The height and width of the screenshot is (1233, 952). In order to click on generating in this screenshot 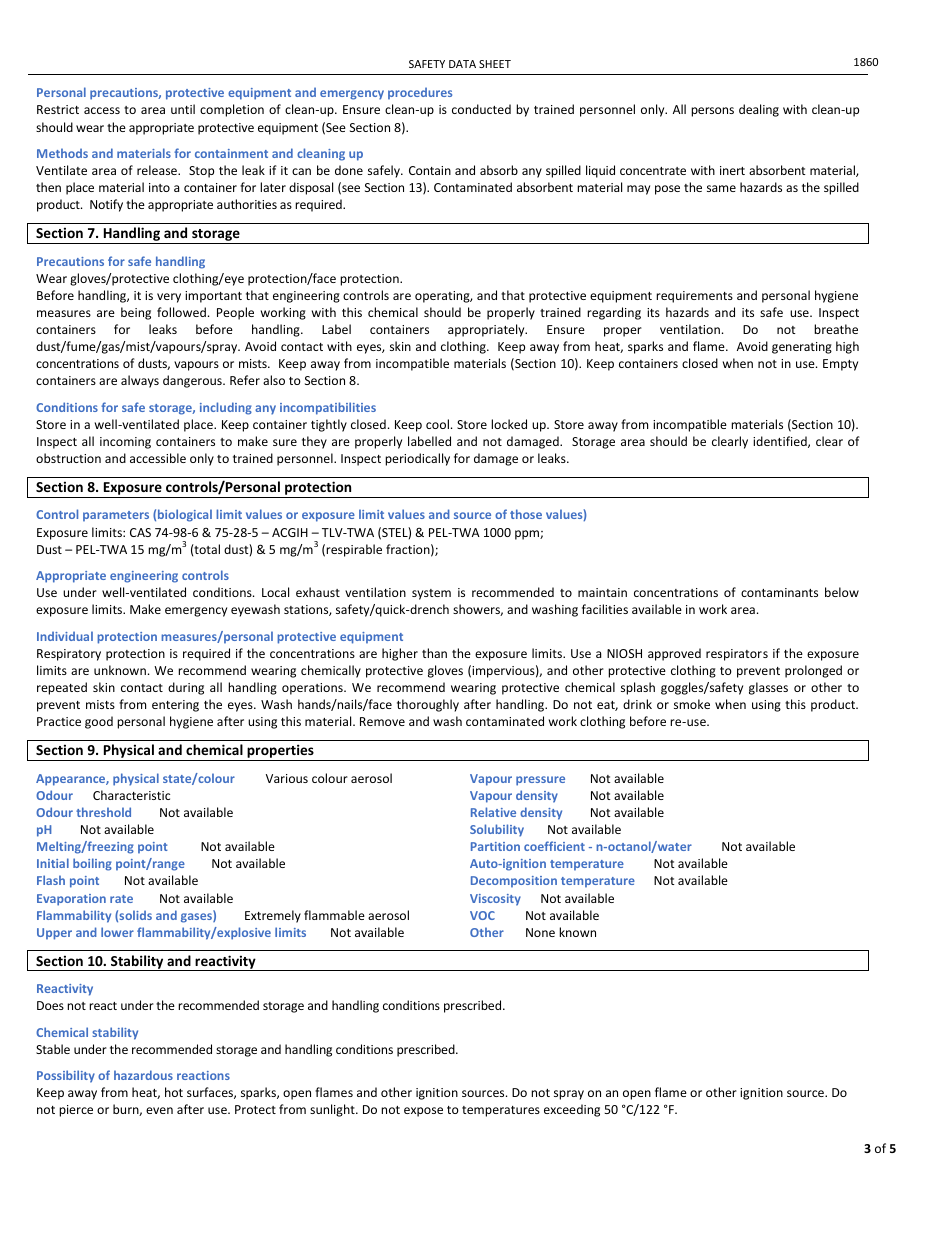, I will do `click(802, 348)`.
